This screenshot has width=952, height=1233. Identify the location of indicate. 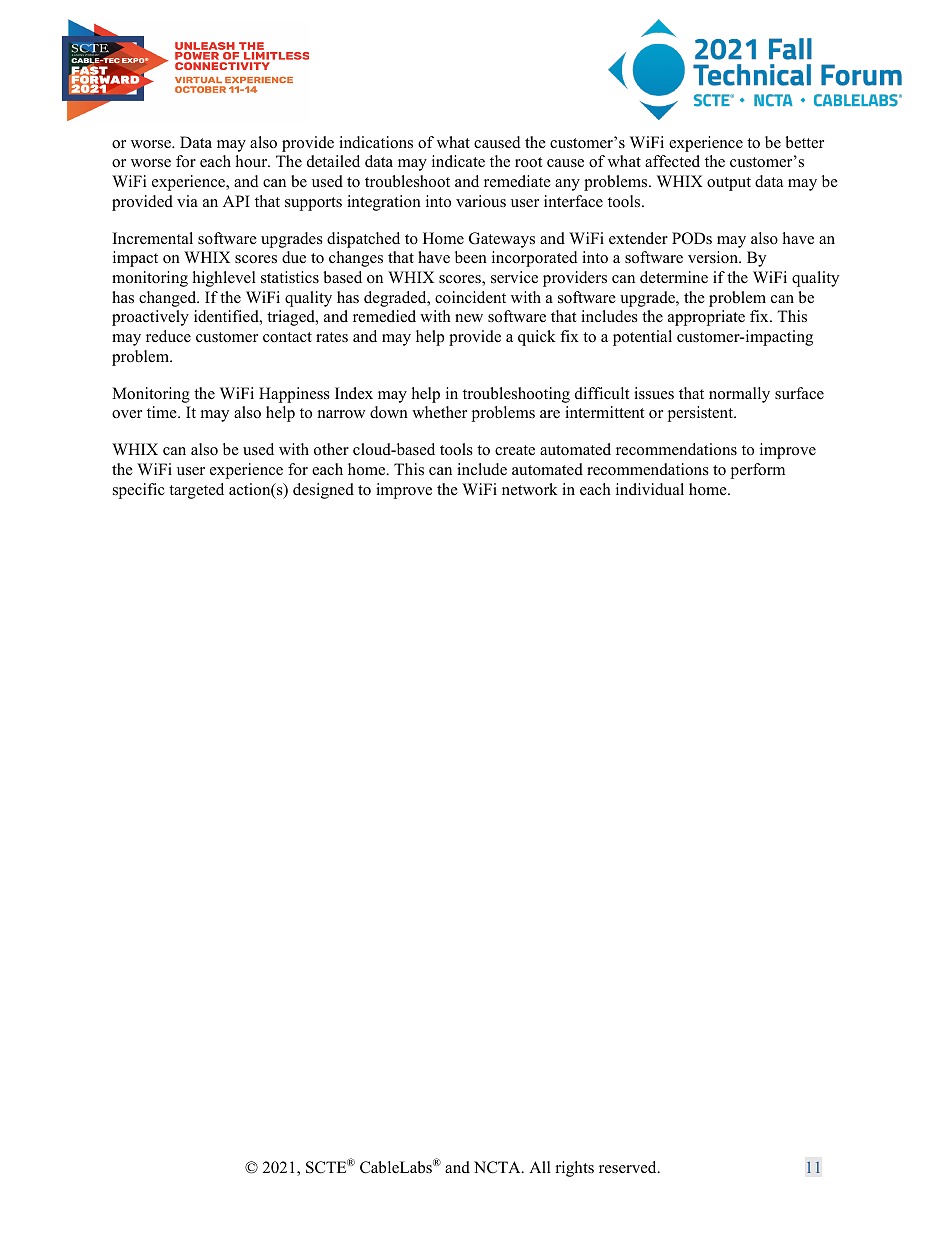
(458, 161).
